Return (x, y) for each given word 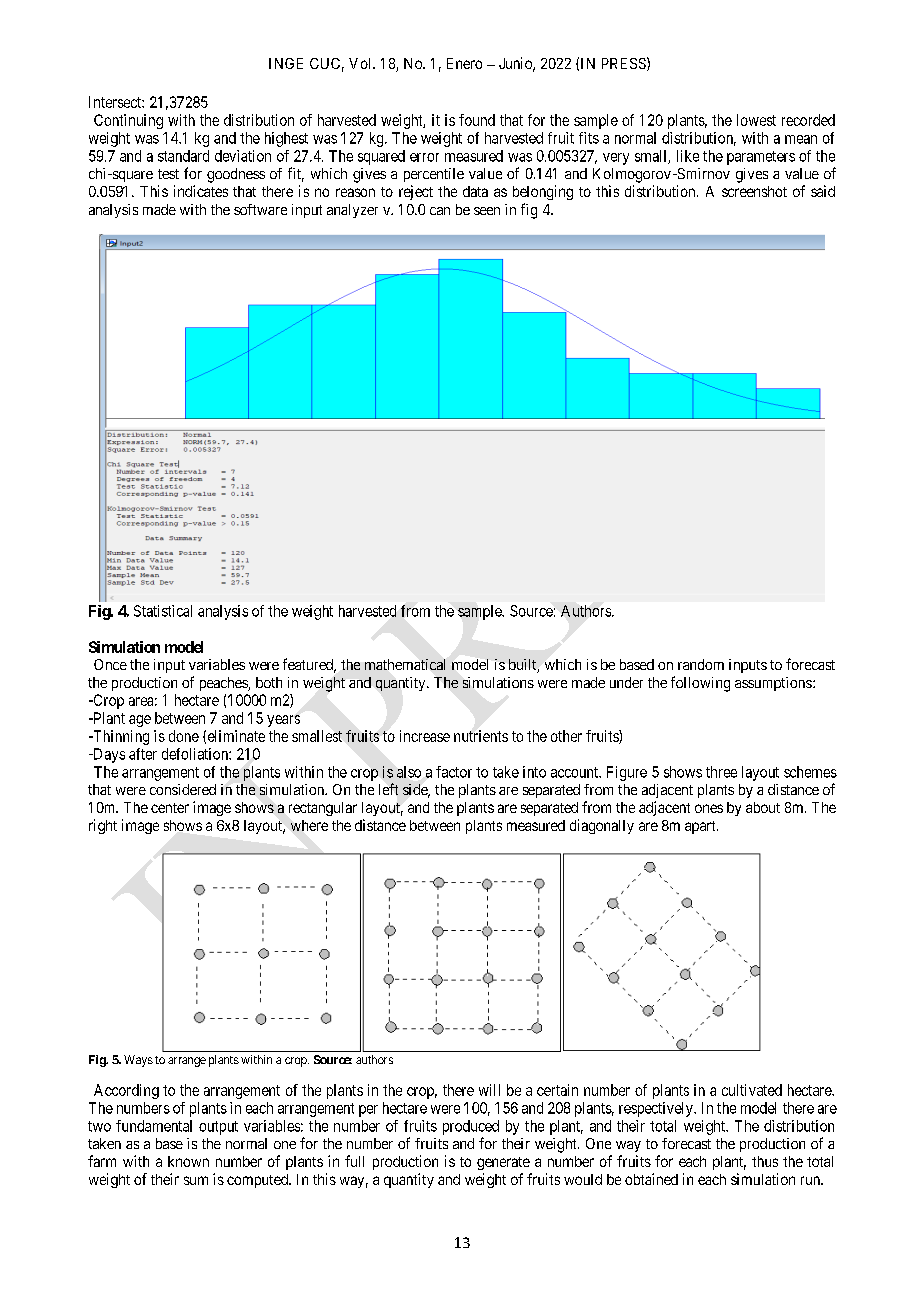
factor (454, 772)
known (188, 1161)
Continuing (128, 121)
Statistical (163, 611)
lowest (756, 120)
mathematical (405, 664)
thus (765, 1161)
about (763, 807)
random (701, 664)
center (170, 808)
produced (471, 1127)
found (477, 120)
